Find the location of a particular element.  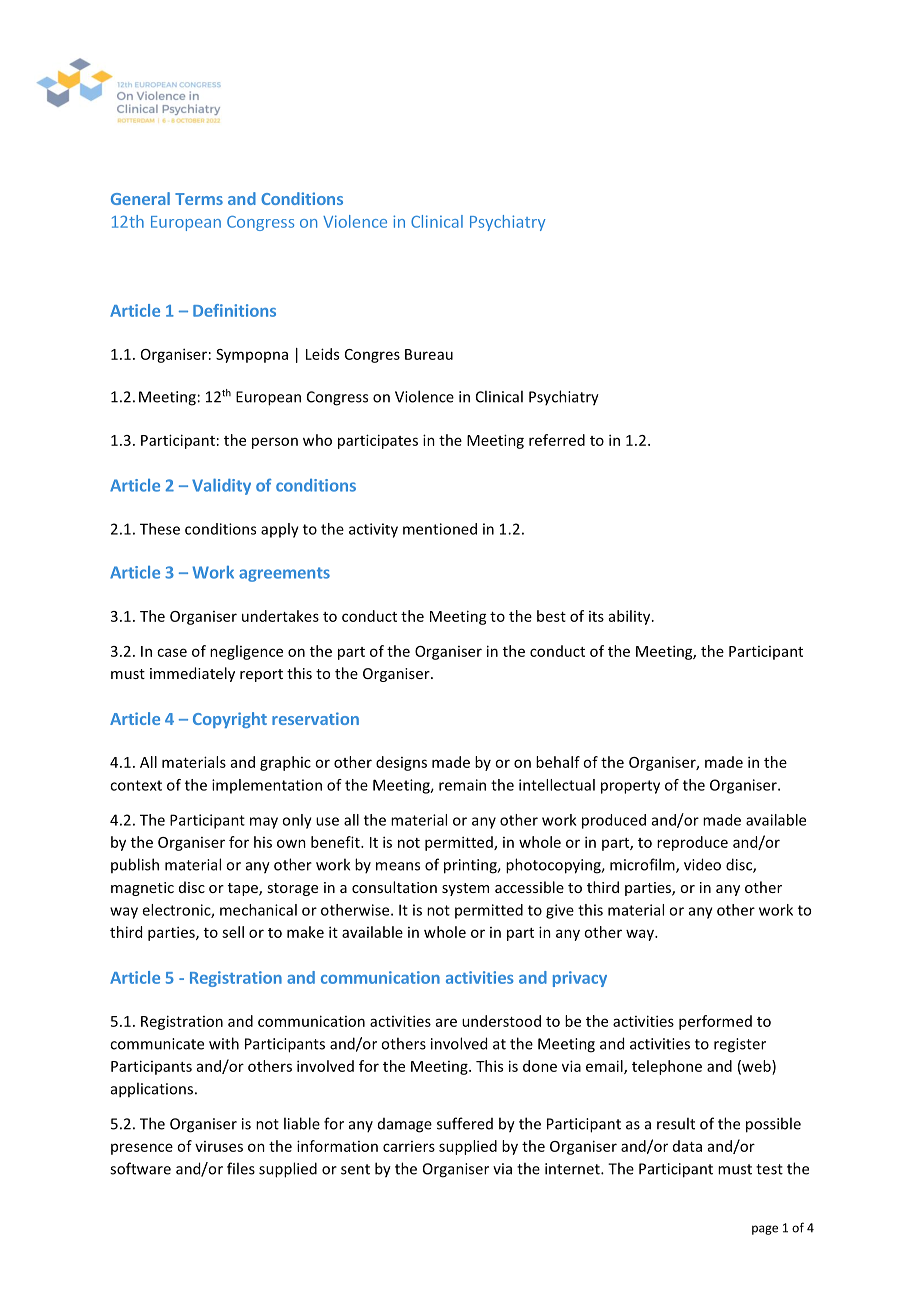

reproduce is located at coordinates (692, 843).
